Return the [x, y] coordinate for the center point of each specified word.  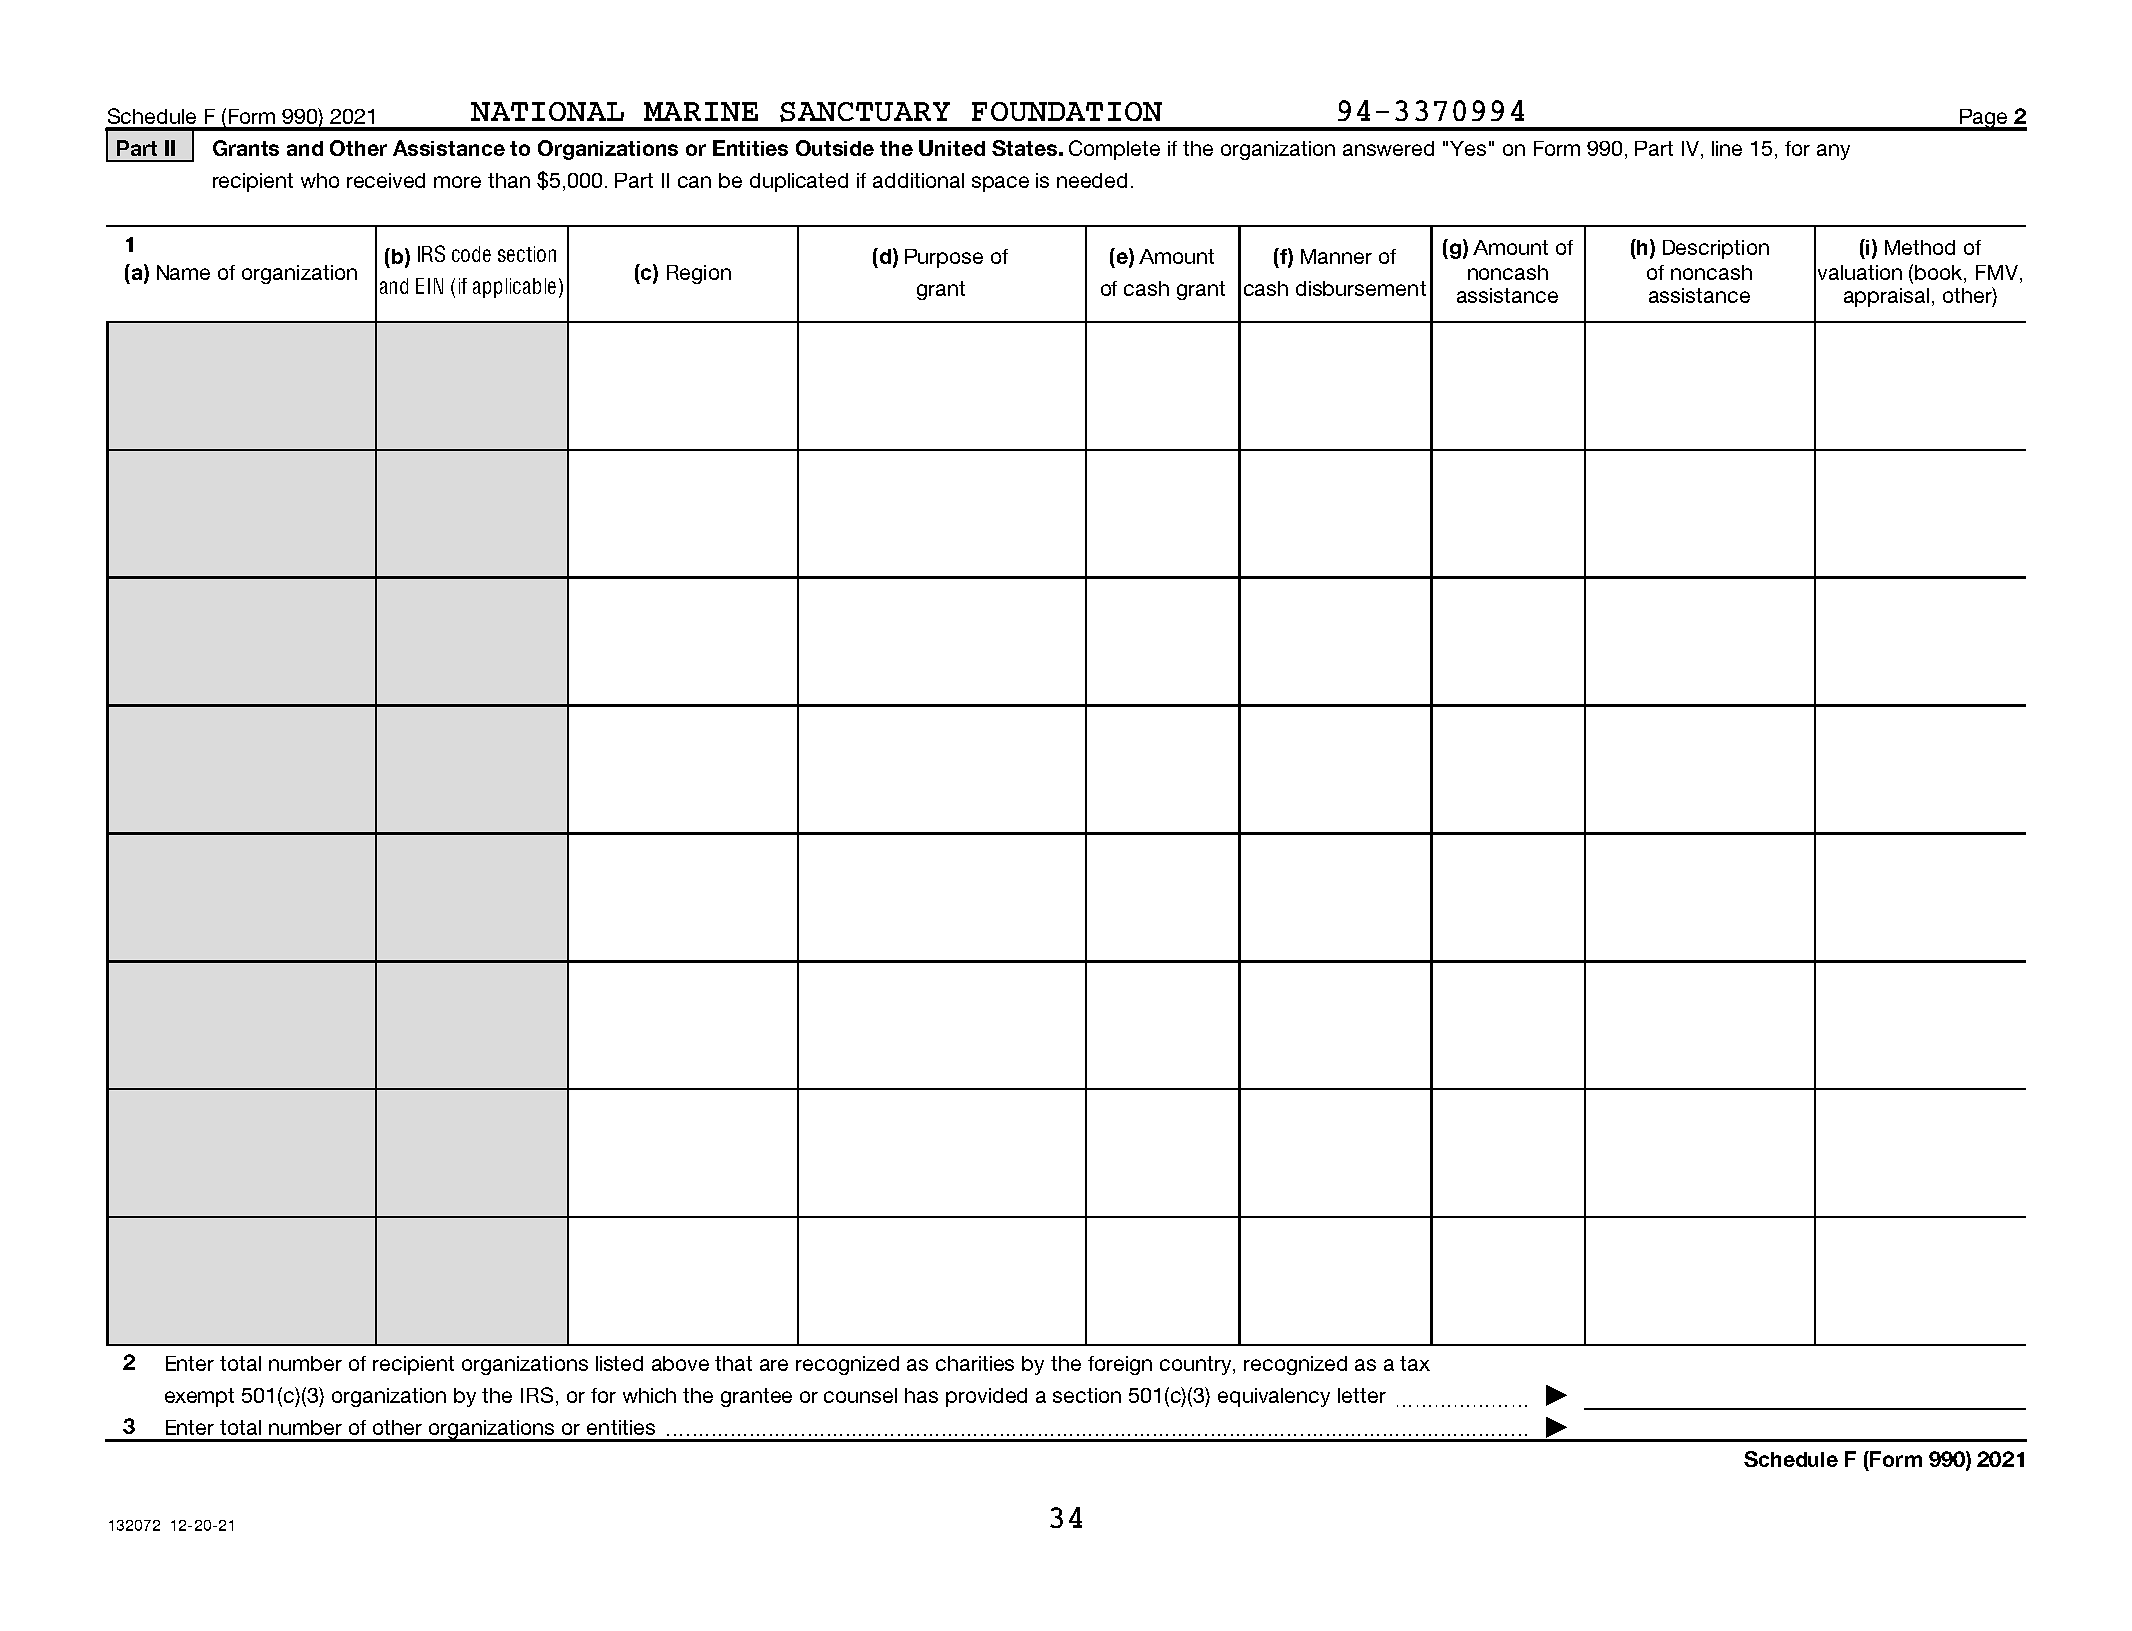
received [386, 180]
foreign [1120, 1365]
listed [619, 1363]
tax [1415, 1363]
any [1833, 152]
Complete [1114, 150]
